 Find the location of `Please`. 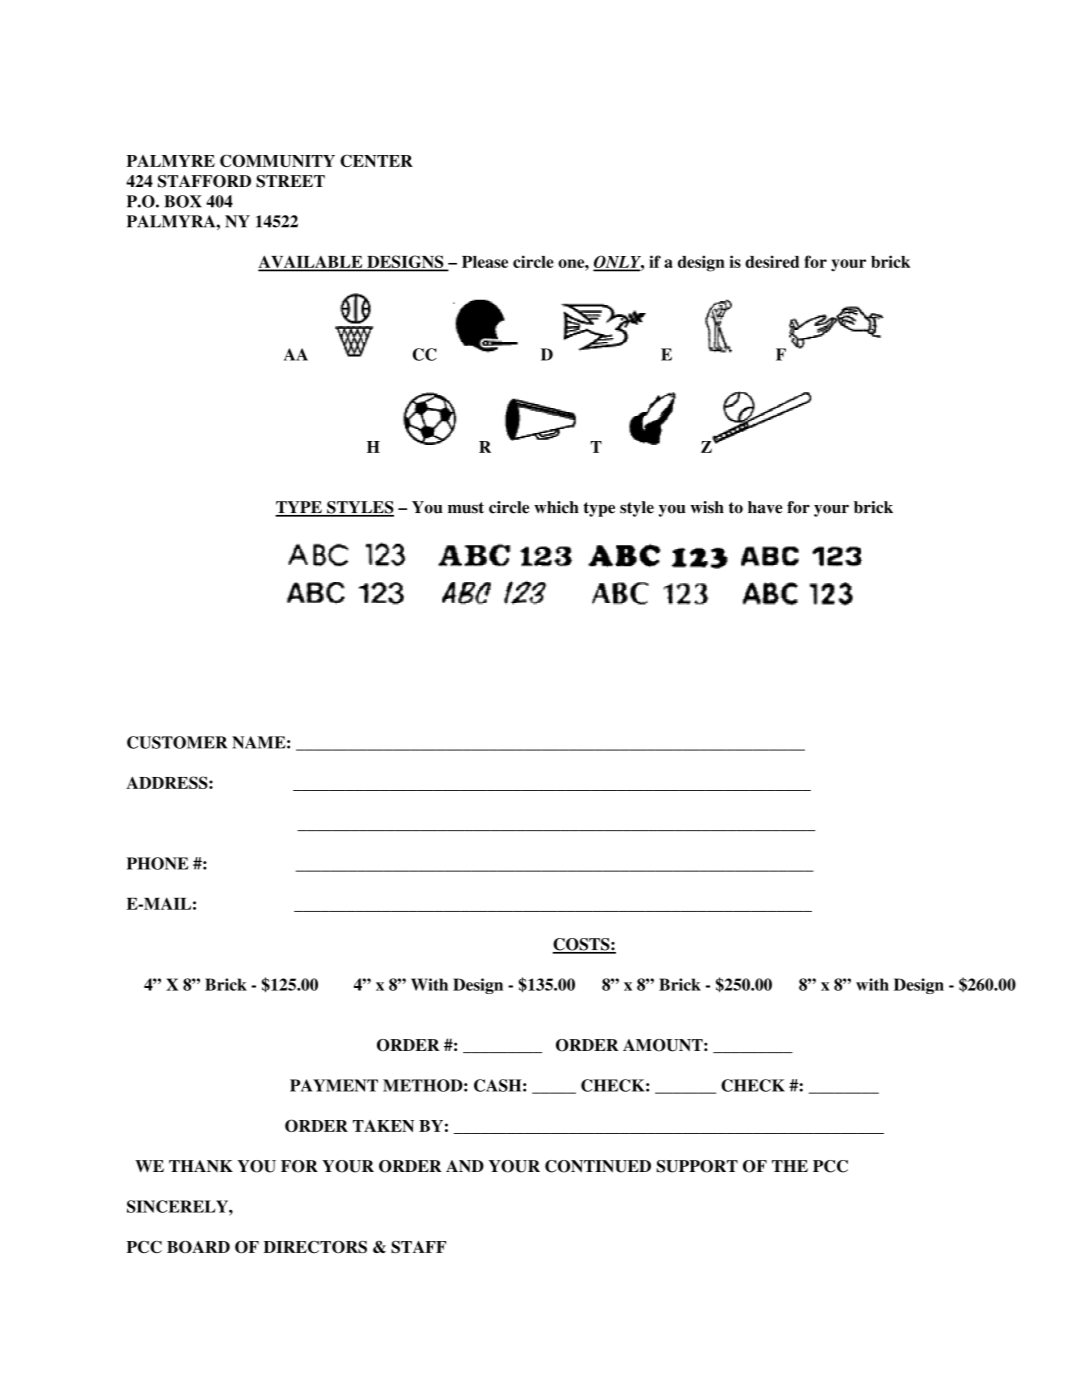

Please is located at coordinates (485, 262).
